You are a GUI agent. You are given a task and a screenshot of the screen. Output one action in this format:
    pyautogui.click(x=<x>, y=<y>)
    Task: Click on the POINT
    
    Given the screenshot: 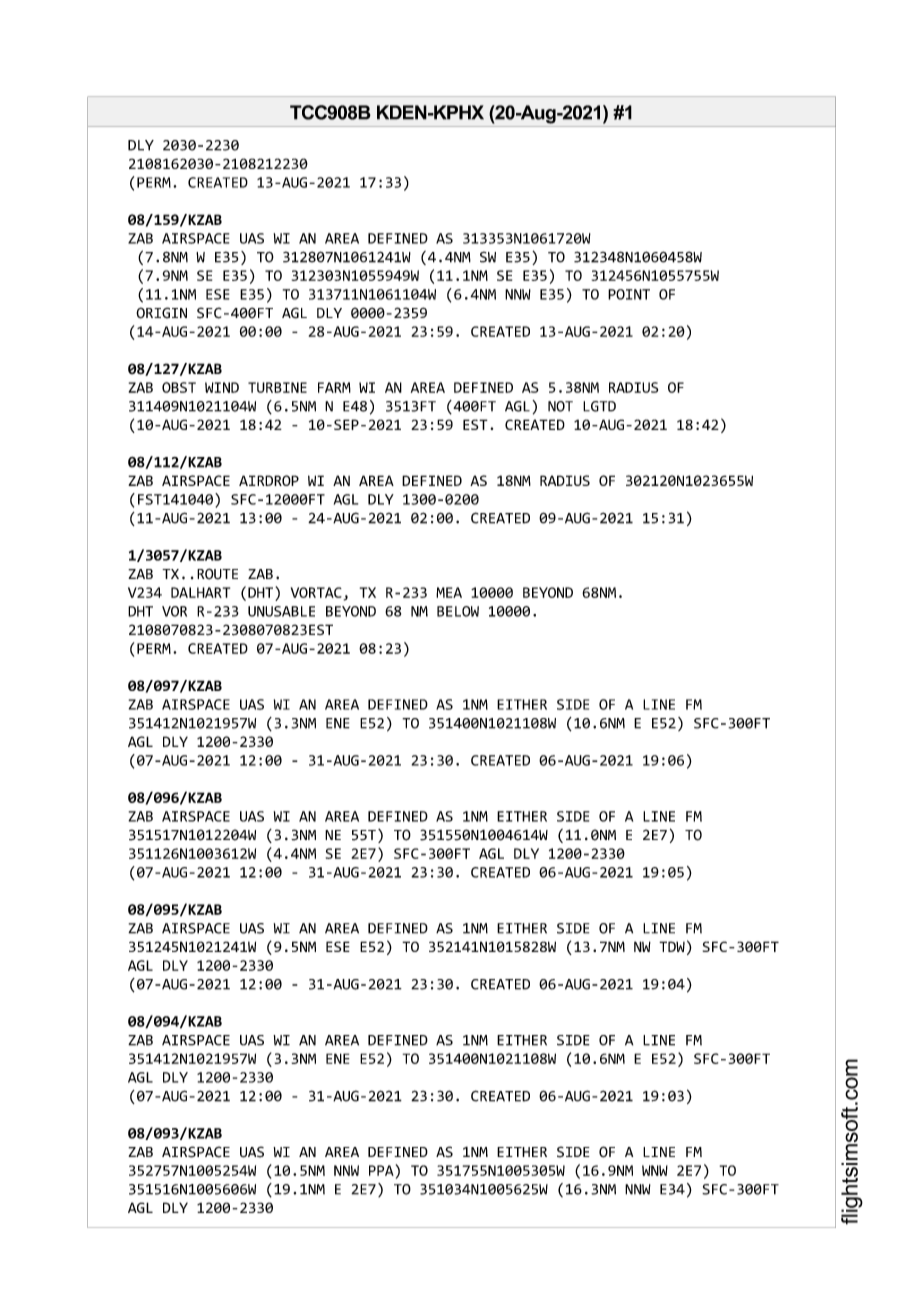 What is the action you would take?
    pyautogui.click(x=629, y=294)
